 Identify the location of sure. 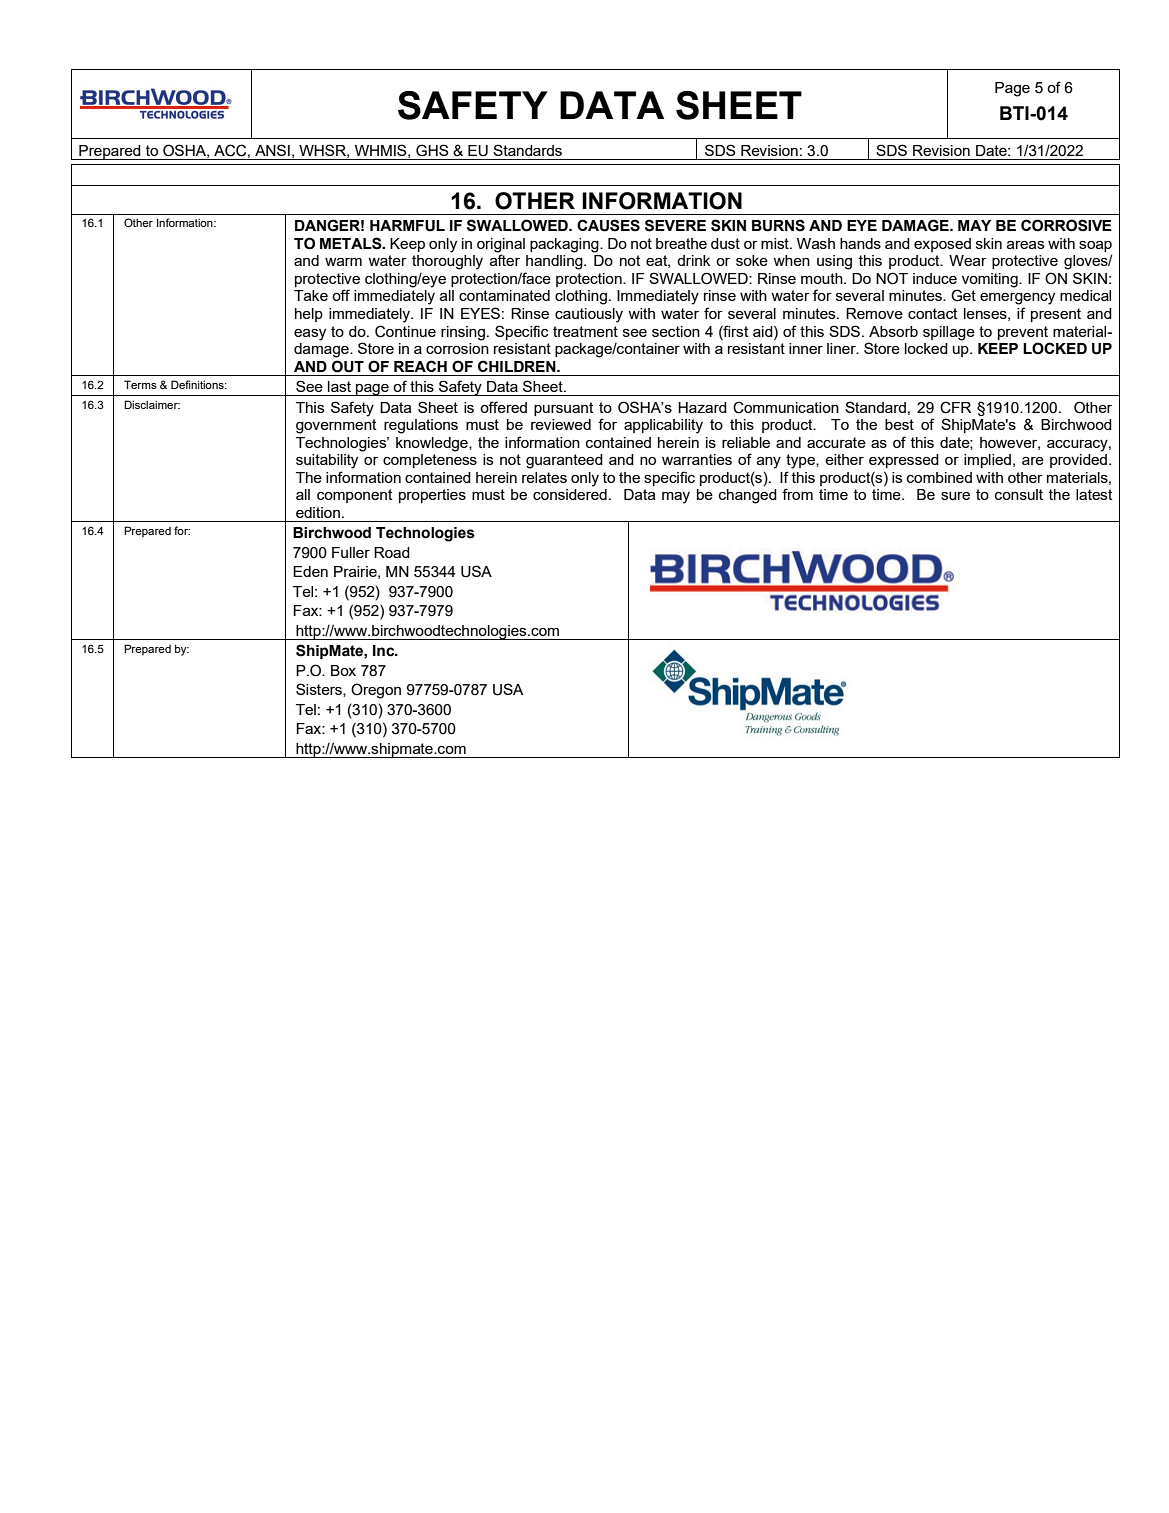
(955, 496).
